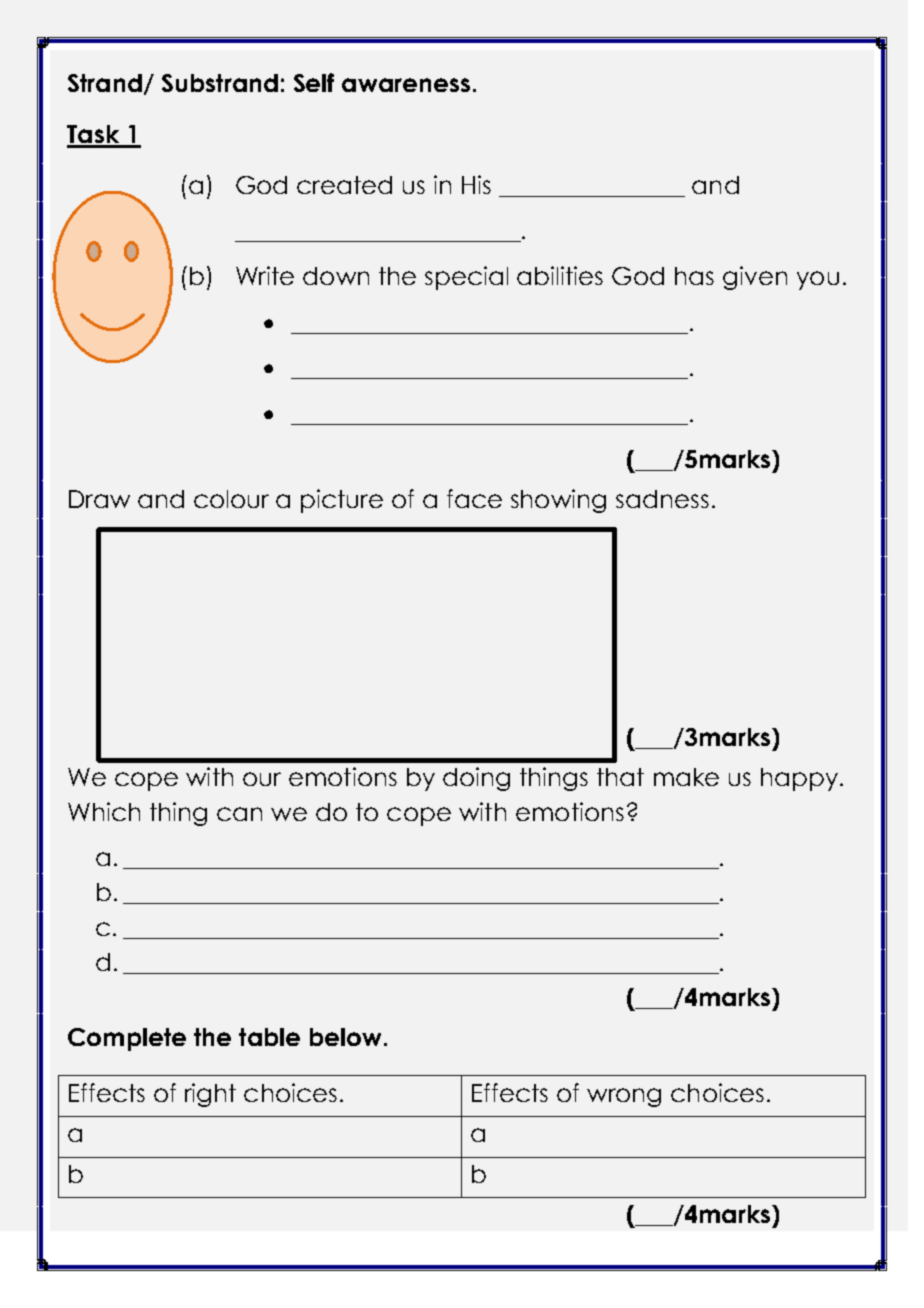  Describe the element at coordinates (624, 1097) in the document. I see `wrong` at that location.
